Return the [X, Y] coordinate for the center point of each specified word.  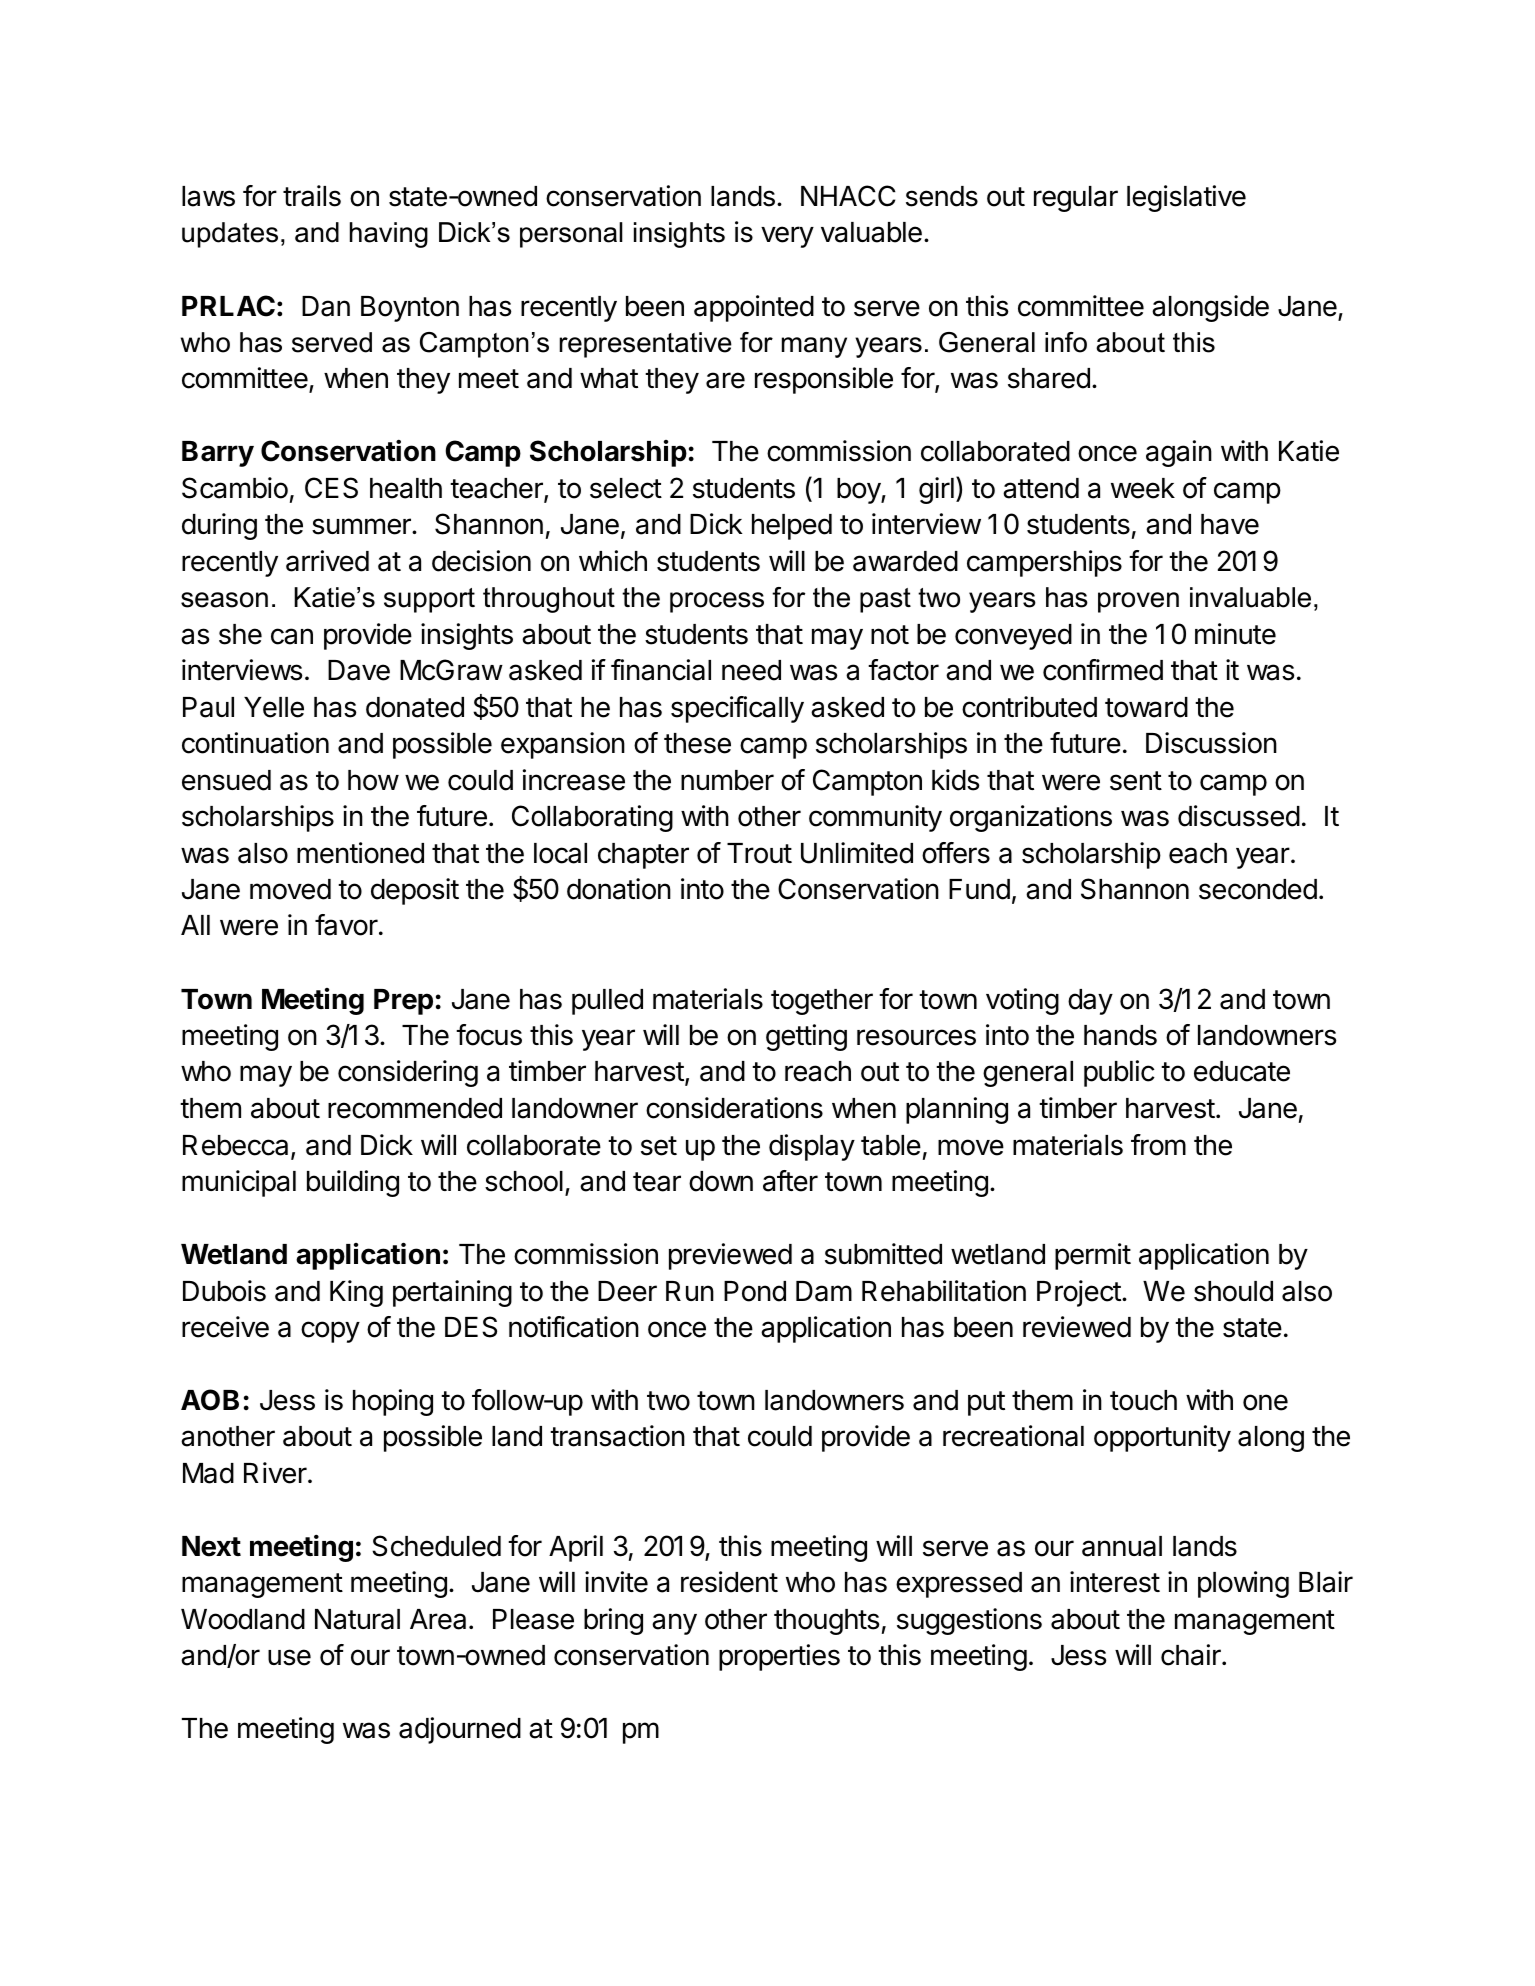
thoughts [827, 1622]
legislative [1186, 198]
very [787, 237]
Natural [357, 1619]
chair [1192, 1655]
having [389, 235]
